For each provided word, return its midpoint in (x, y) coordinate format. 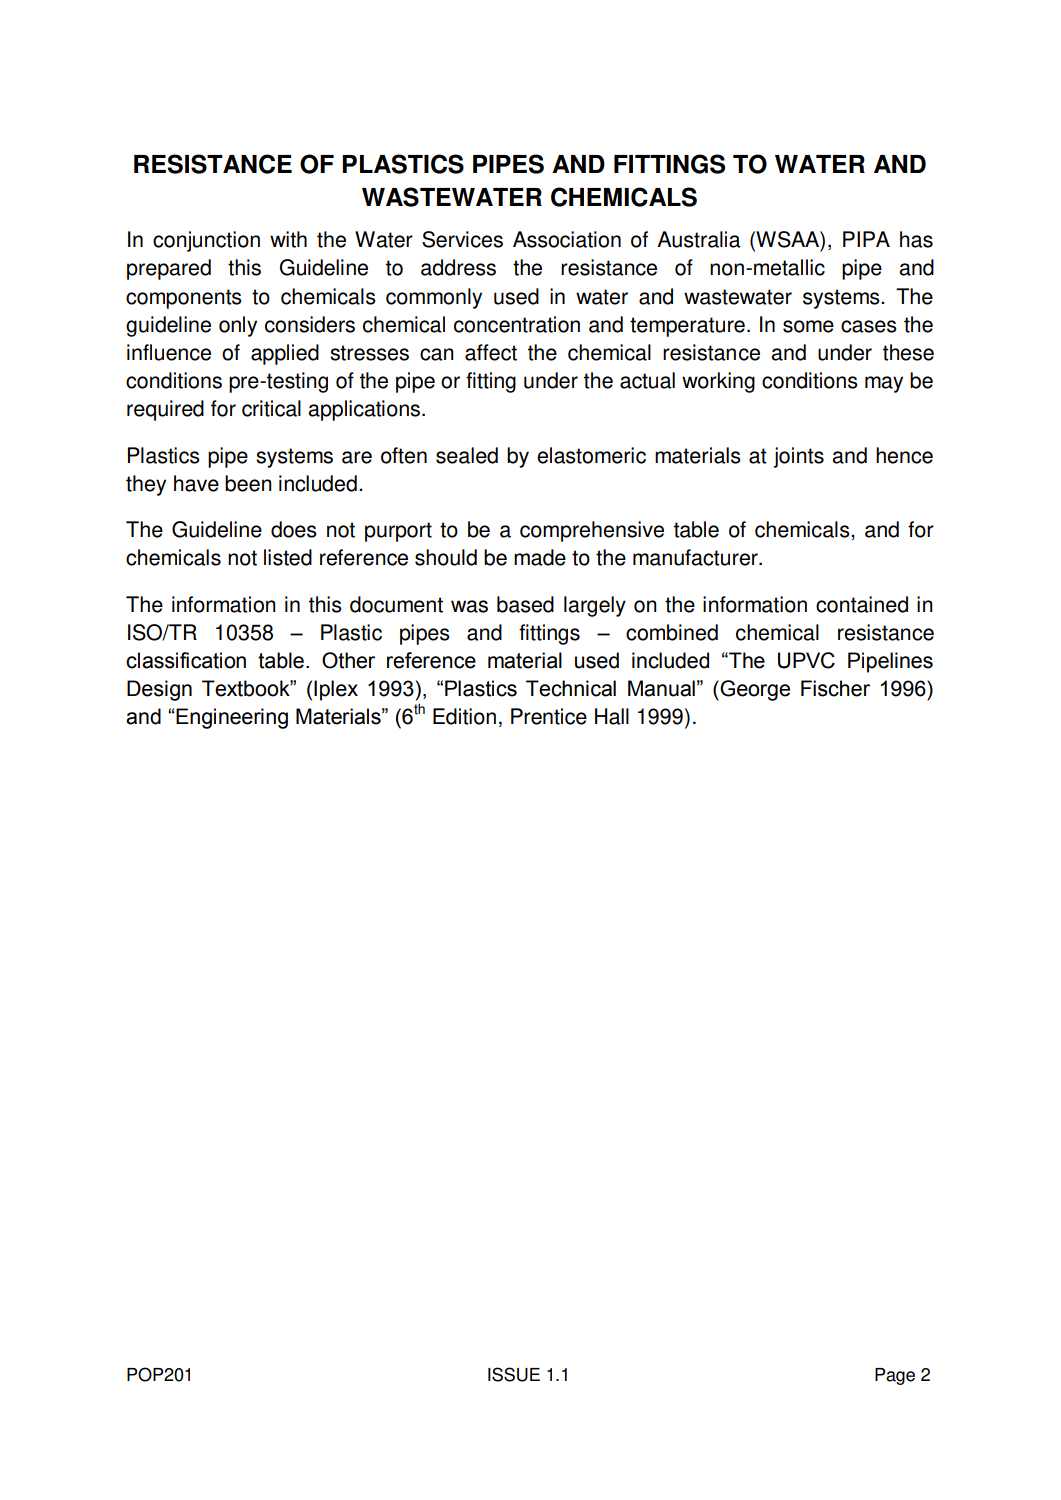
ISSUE (514, 1374)
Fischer (835, 688)
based (525, 604)
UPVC (806, 660)
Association (567, 239)
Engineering (232, 718)
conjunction (206, 241)
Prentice (549, 716)
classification (186, 660)
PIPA (866, 239)
